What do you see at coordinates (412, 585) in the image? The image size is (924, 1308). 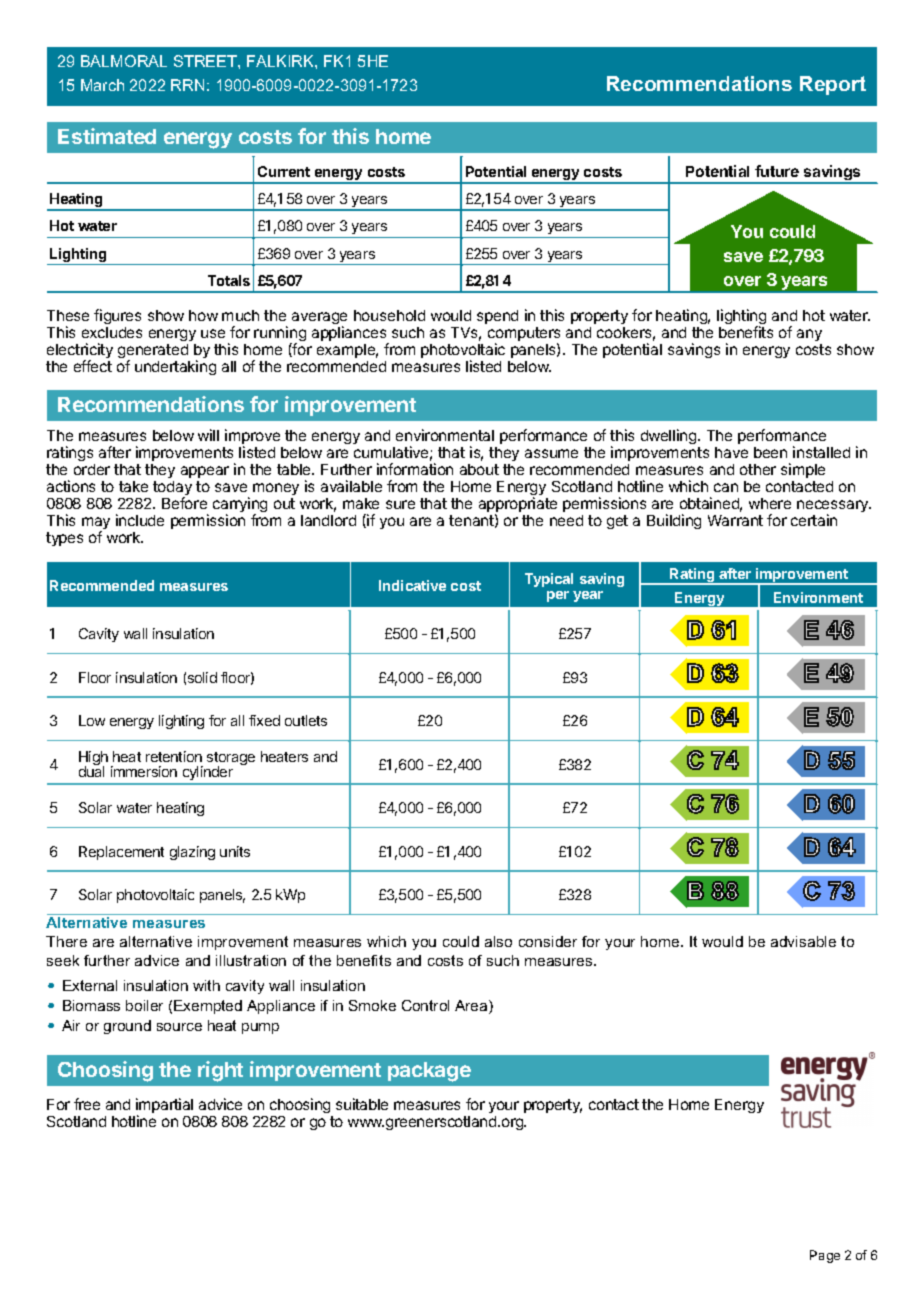 I see `Indicative` at bounding box center [412, 585].
